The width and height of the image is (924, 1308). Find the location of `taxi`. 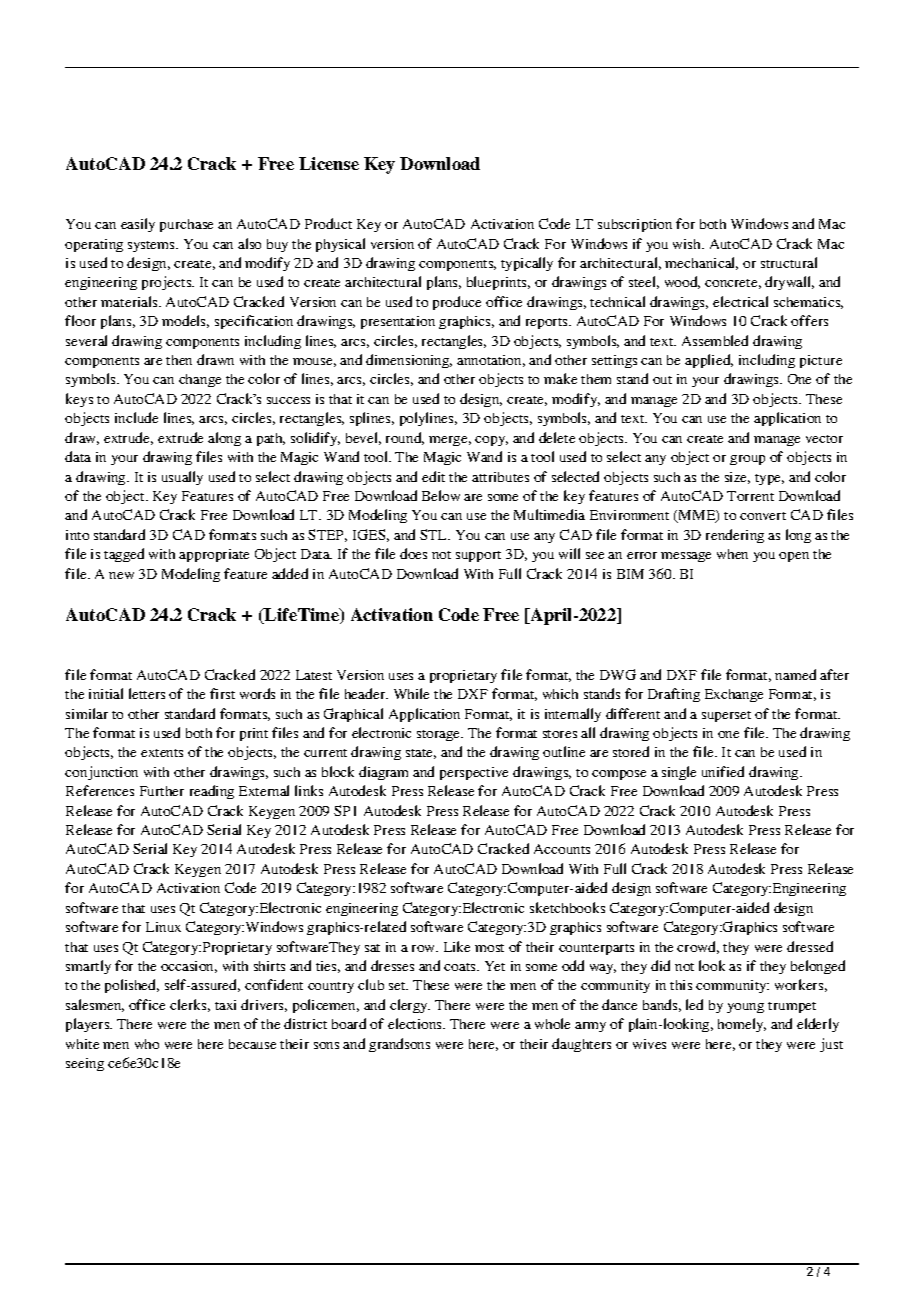

taxi is located at coordinates (225, 1005).
